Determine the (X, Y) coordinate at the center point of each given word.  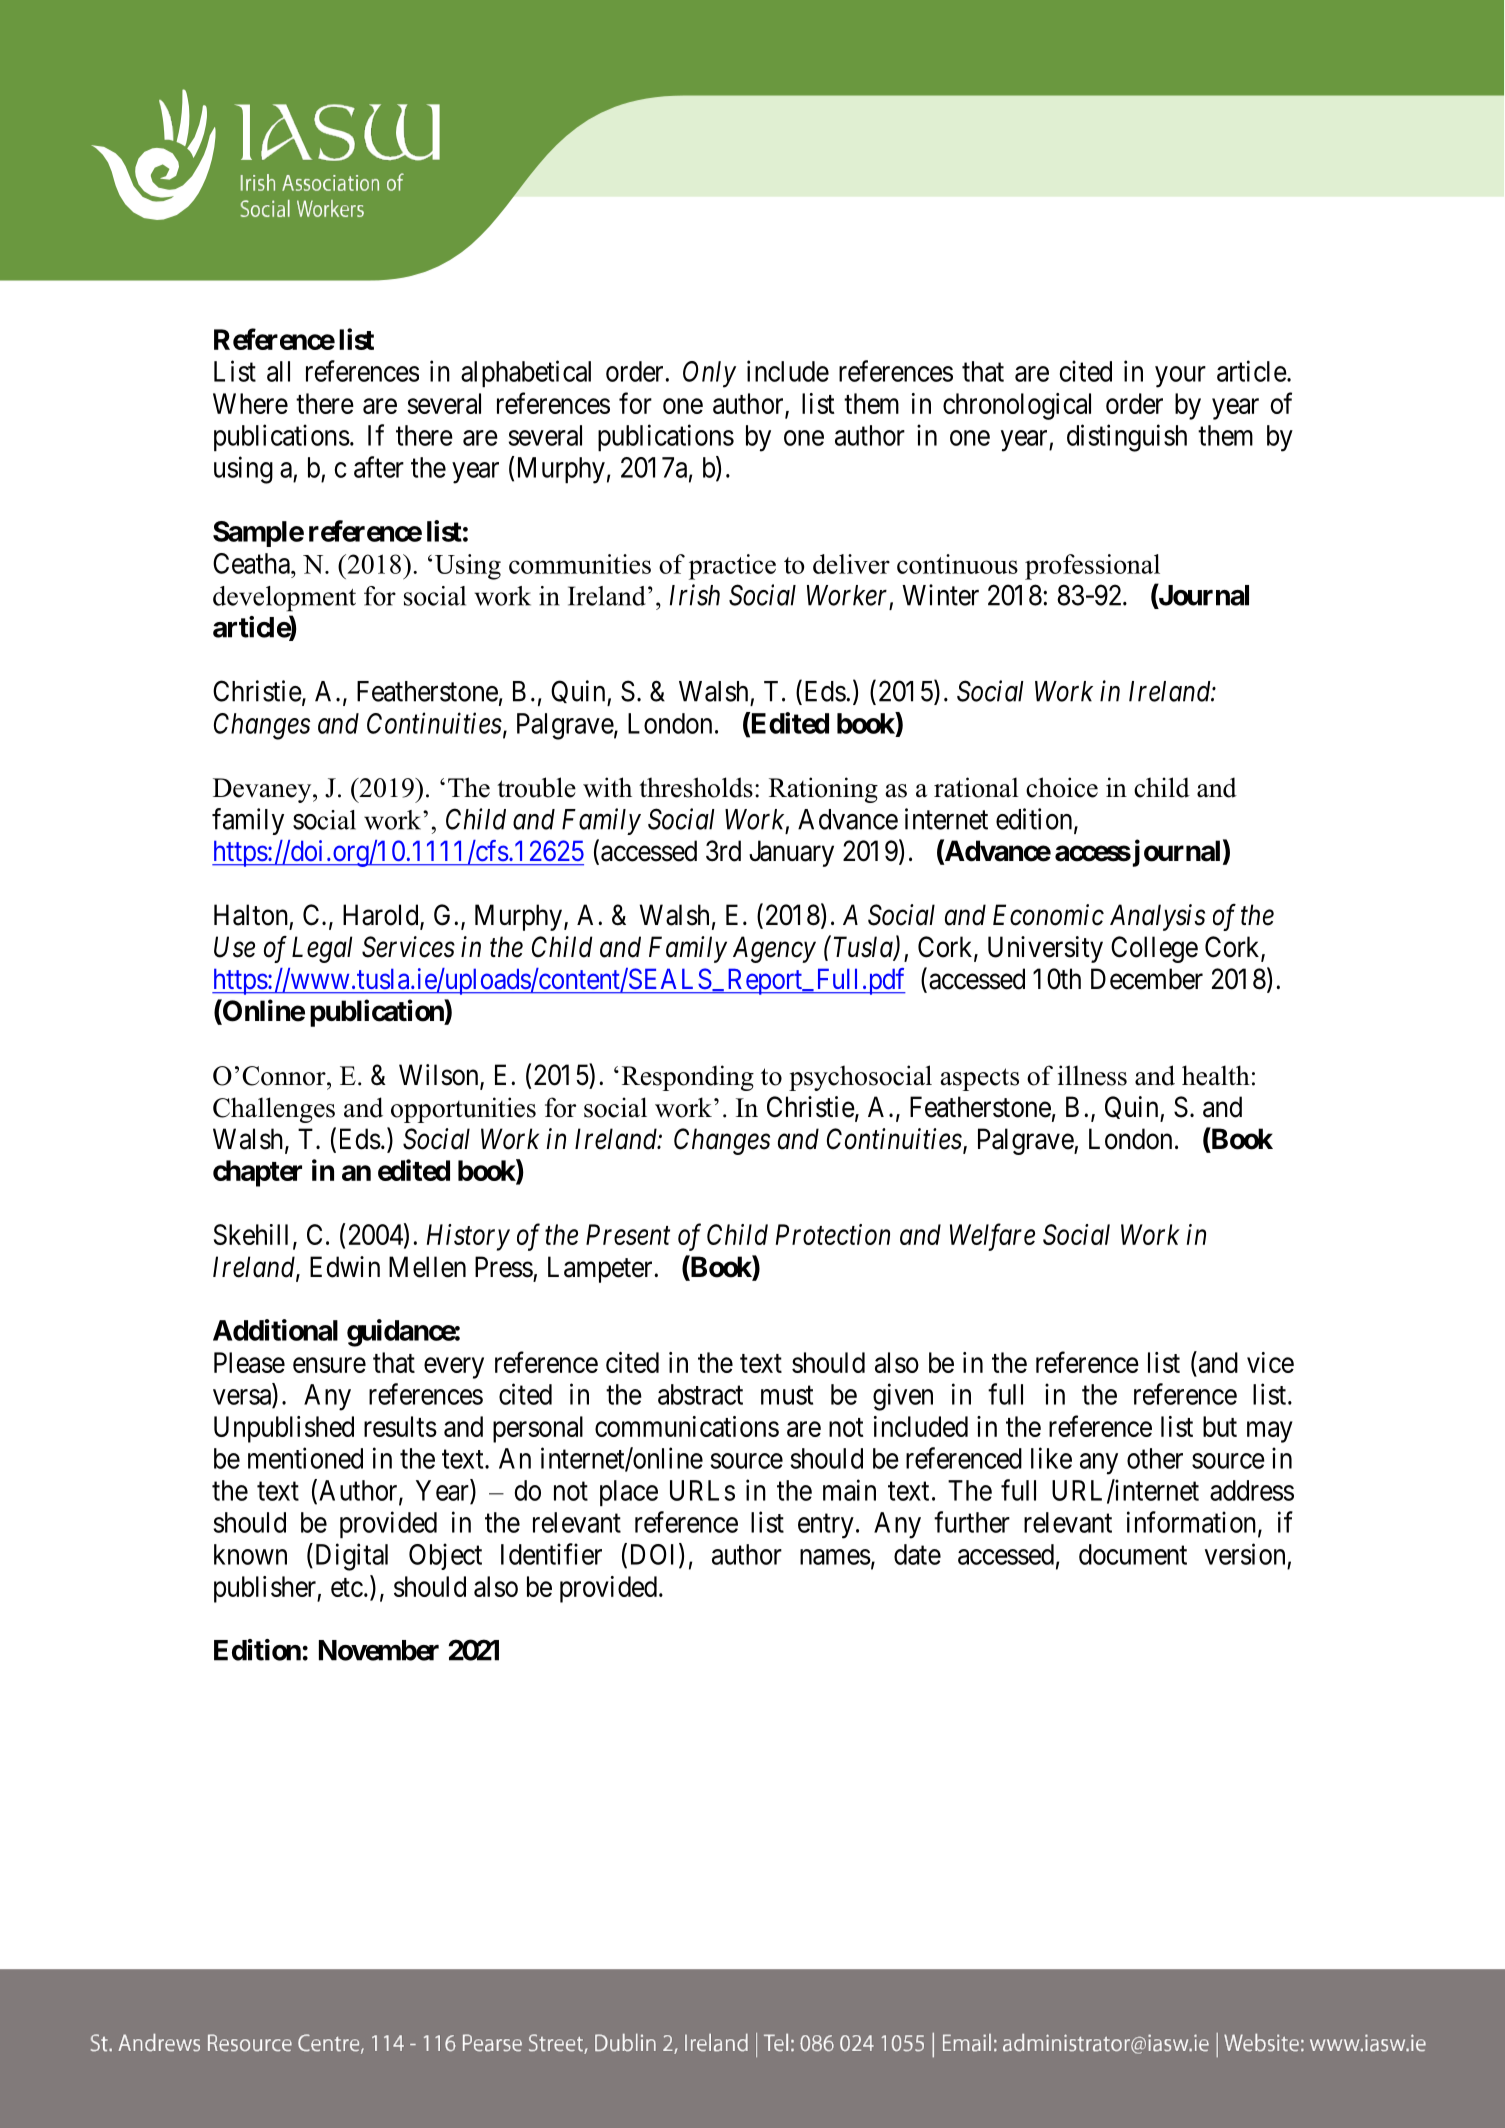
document (1133, 1554)
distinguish (1127, 438)
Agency (774, 949)
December (1147, 979)
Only (709, 374)
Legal (322, 949)
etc (347, 1587)
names (835, 1557)
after (379, 467)
